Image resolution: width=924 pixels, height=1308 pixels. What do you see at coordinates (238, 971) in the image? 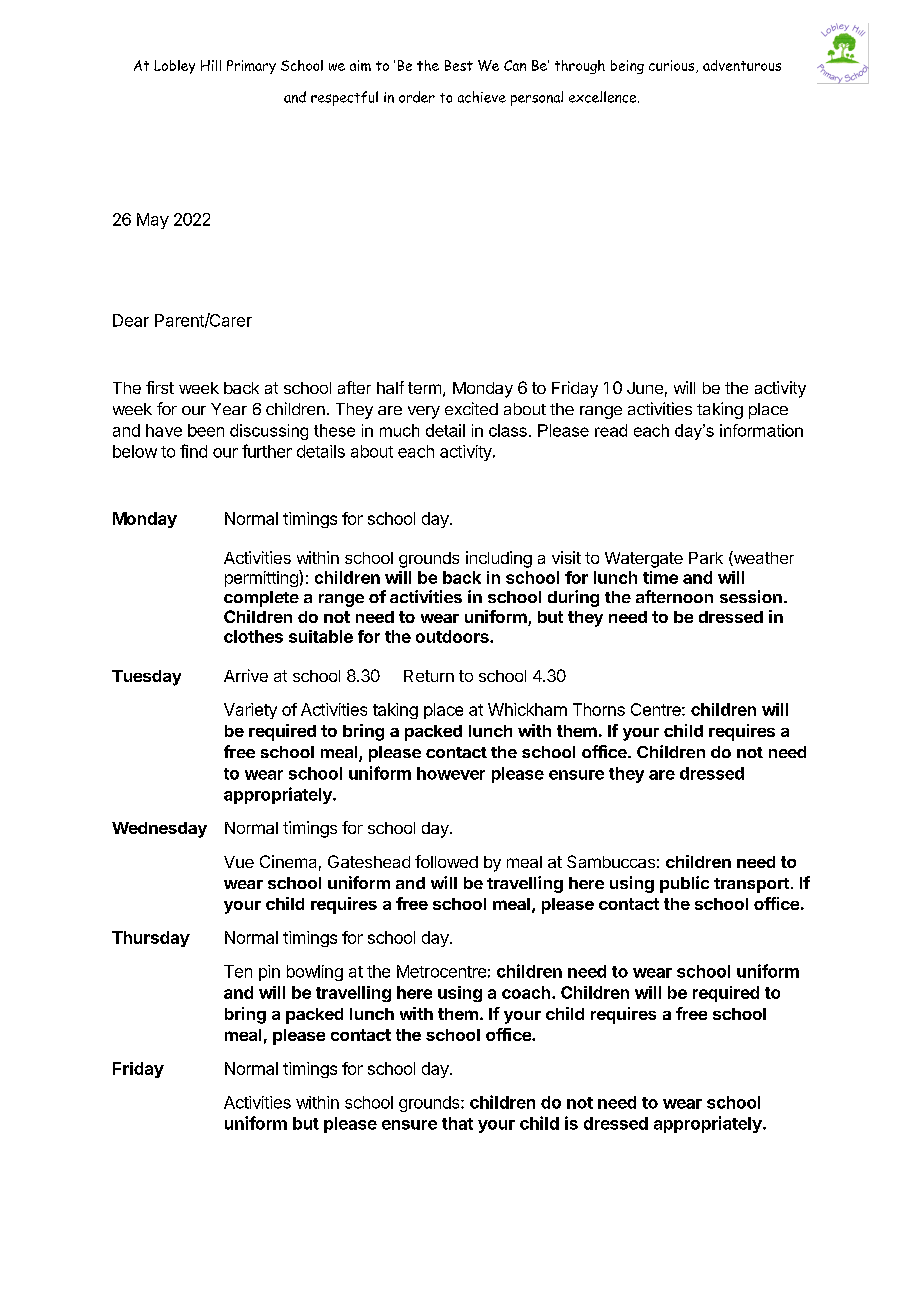
I see `Ten` at bounding box center [238, 971].
